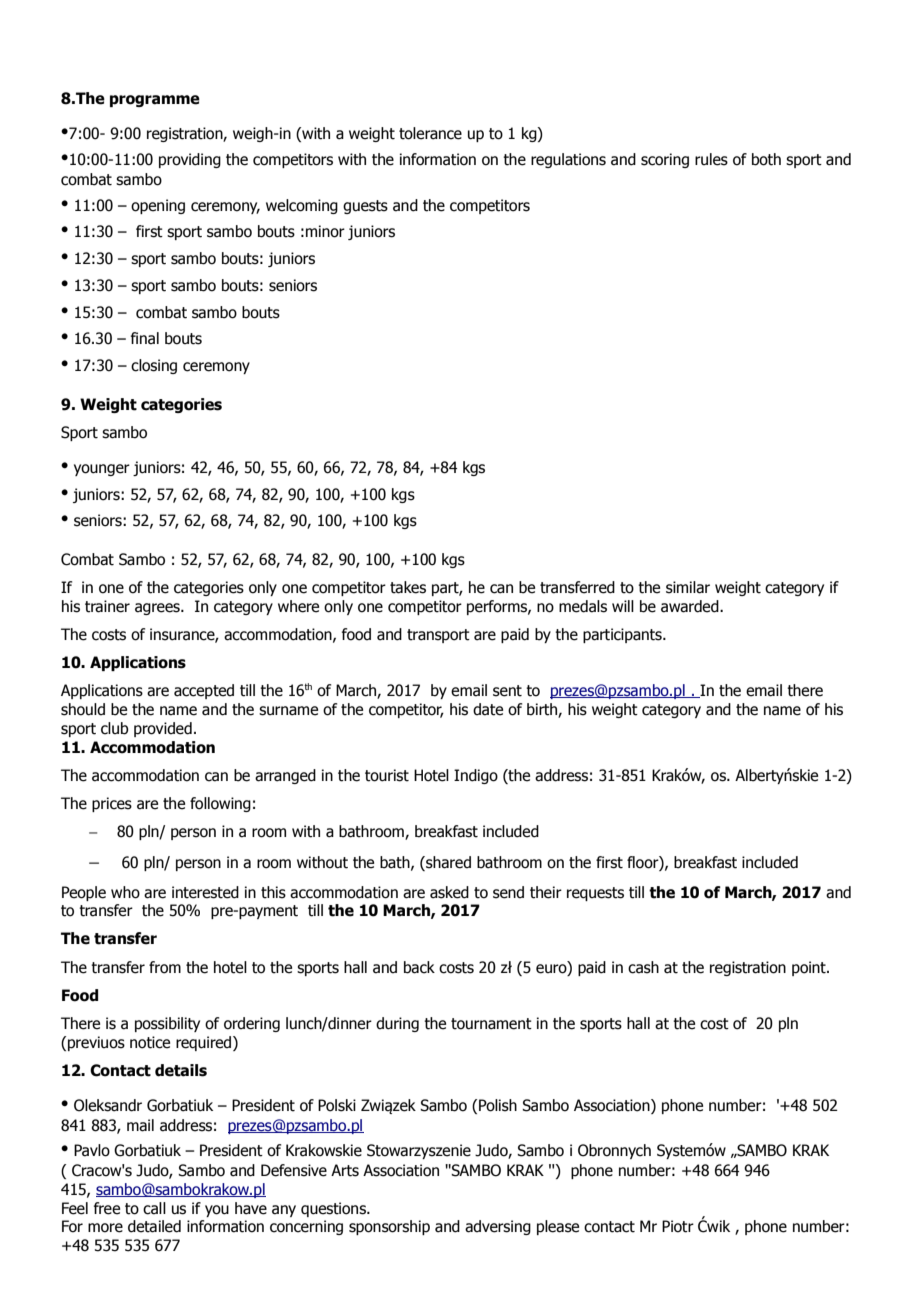  I want to click on accepted, so click(204, 691).
